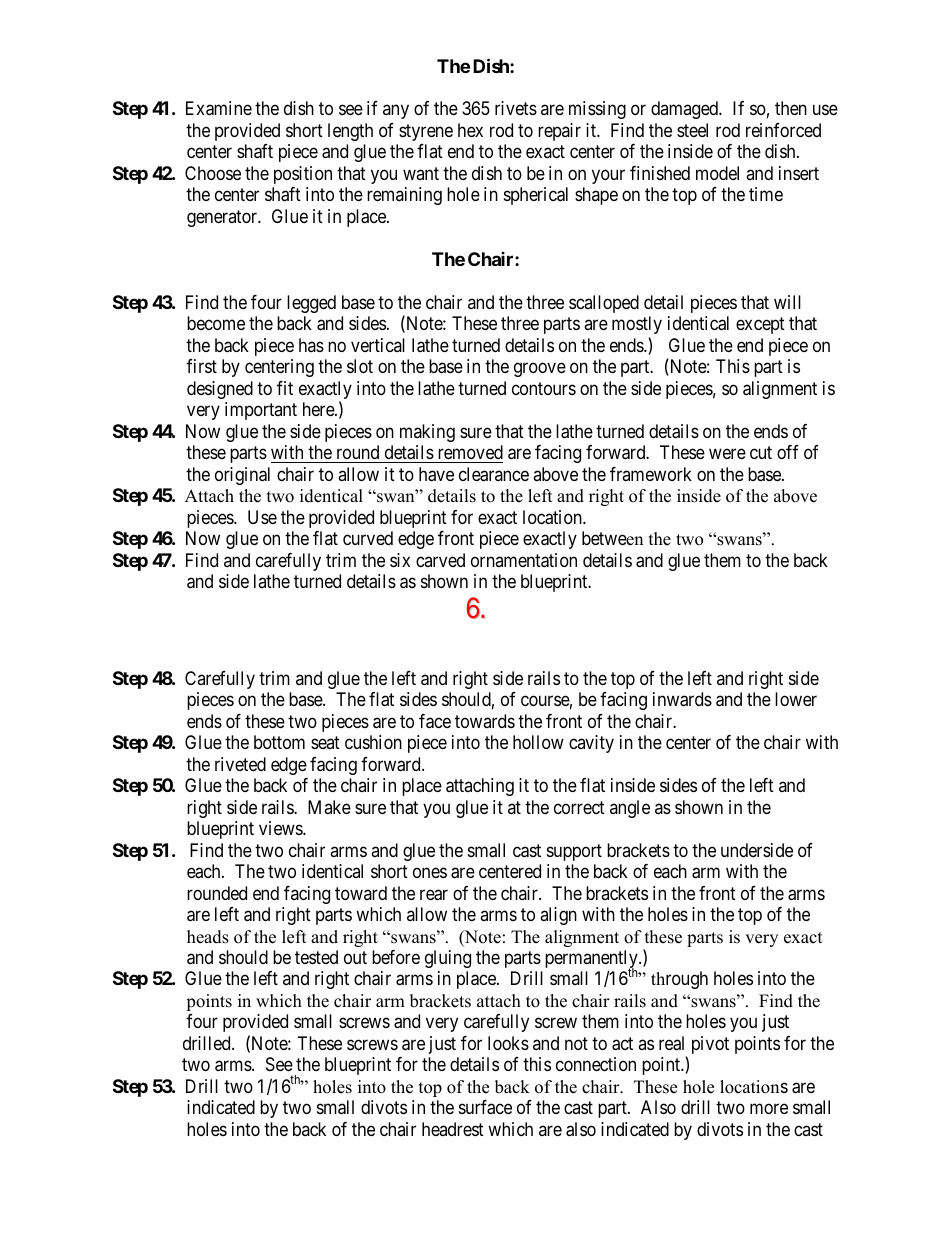 The height and width of the screenshot is (1233, 952). I want to click on hex, so click(470, 130).
